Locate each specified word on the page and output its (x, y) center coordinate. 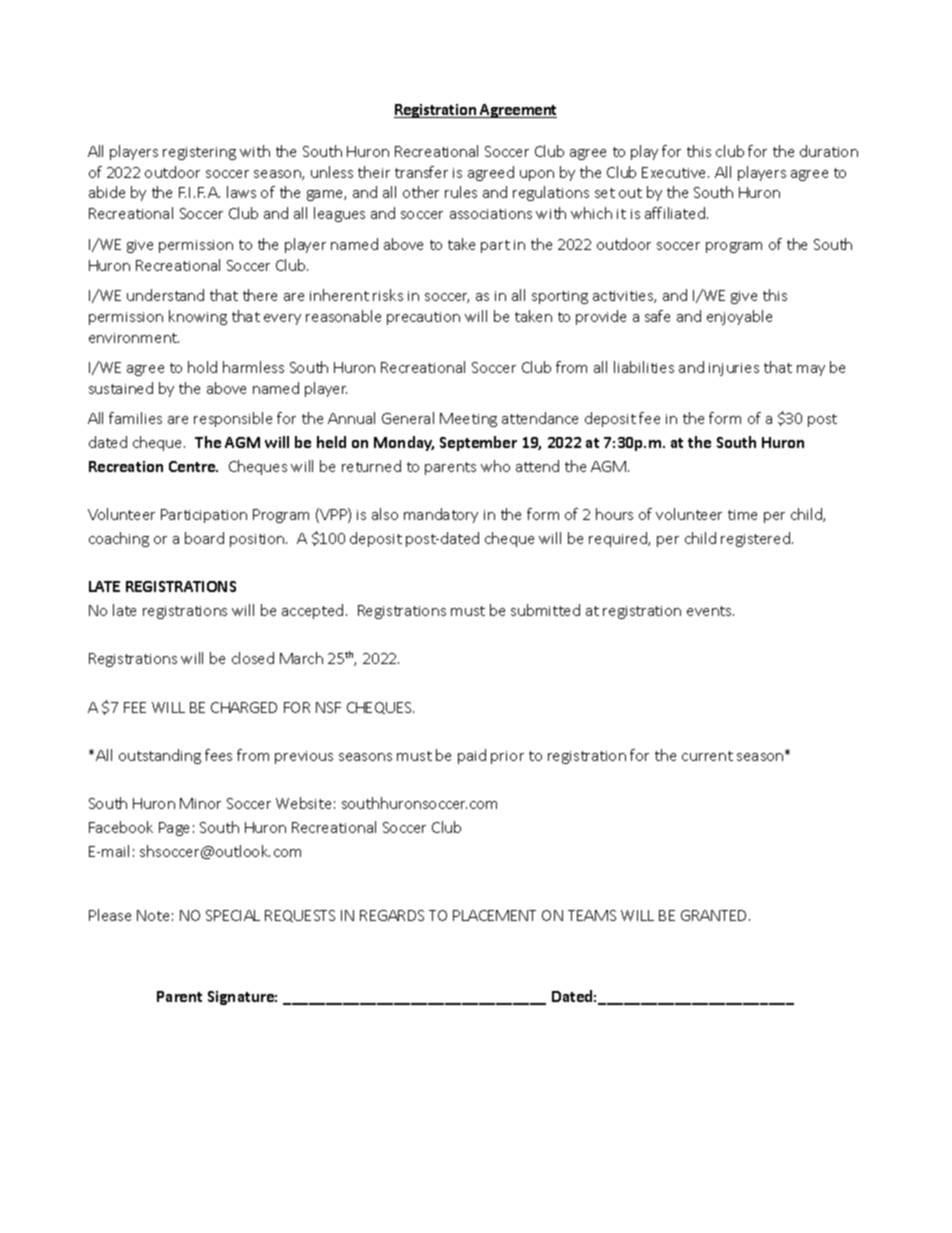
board (204, 538)
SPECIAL (233, 915)
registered (755, 539)
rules (461, 192)
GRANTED (715, 915)
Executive (675, 172)
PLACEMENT (494, 915)
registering (199, 153)
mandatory (441, 515)
